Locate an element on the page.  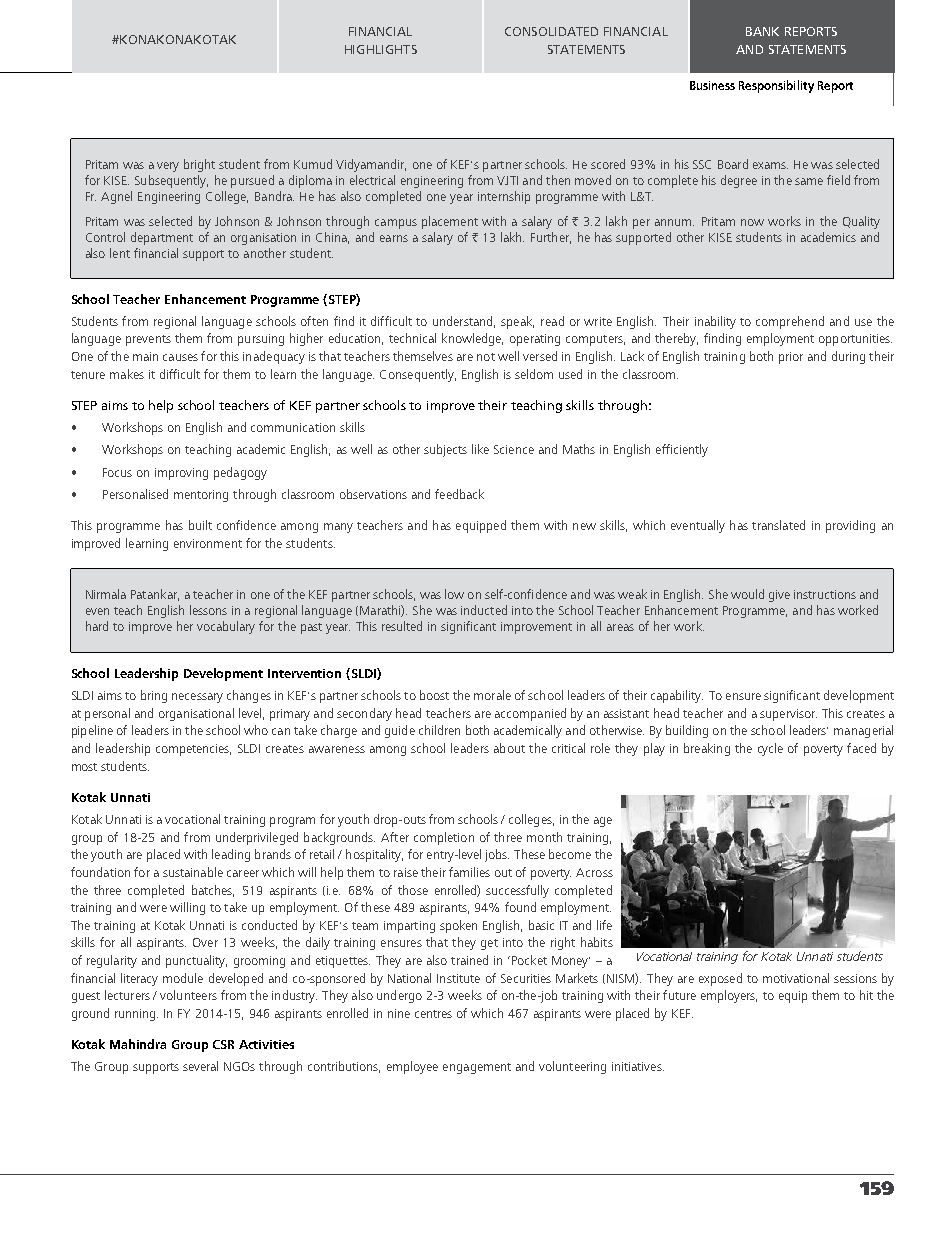
speak is located at coordinates (517, 322).
